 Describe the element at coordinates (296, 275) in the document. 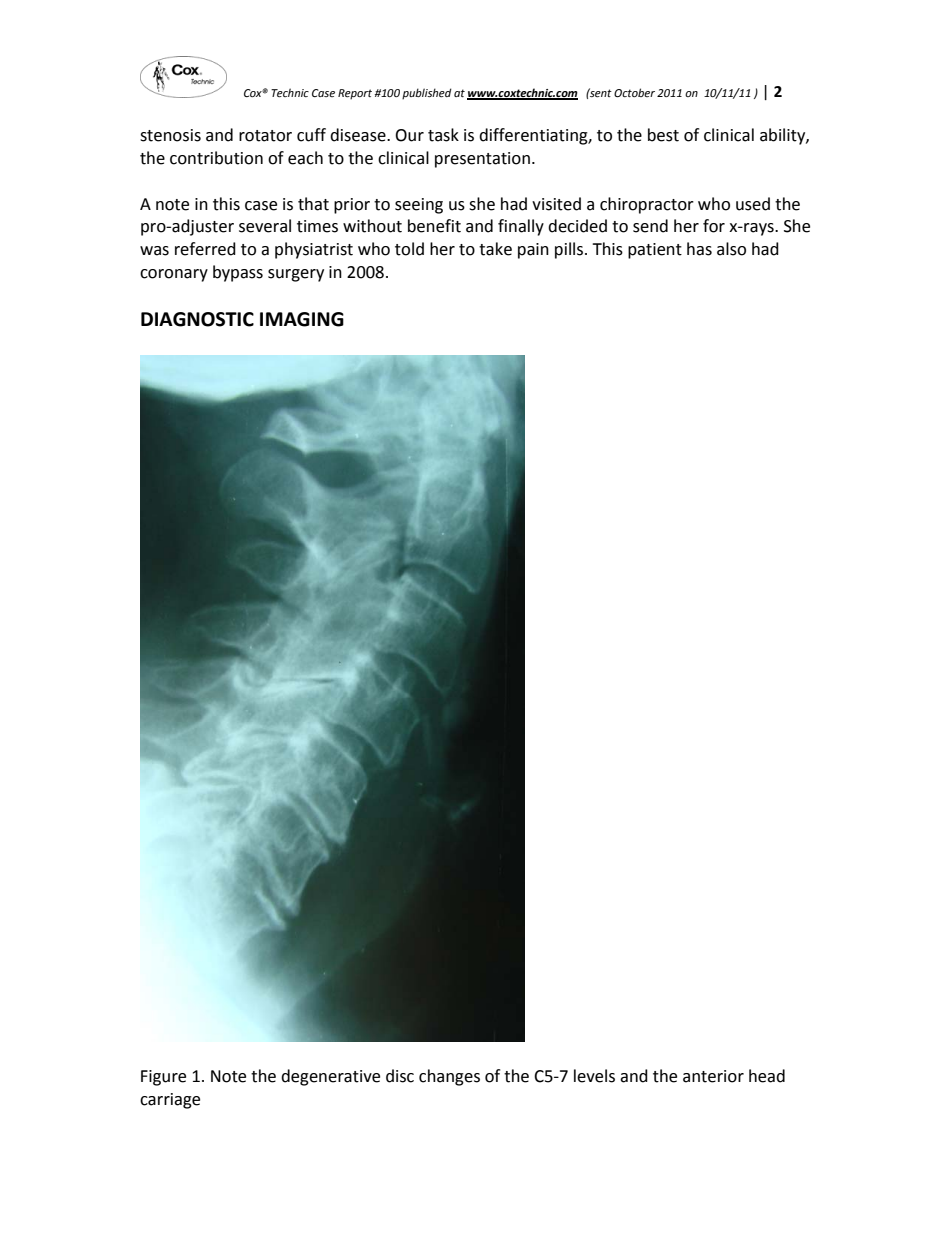

I see `surgery` at that location.
